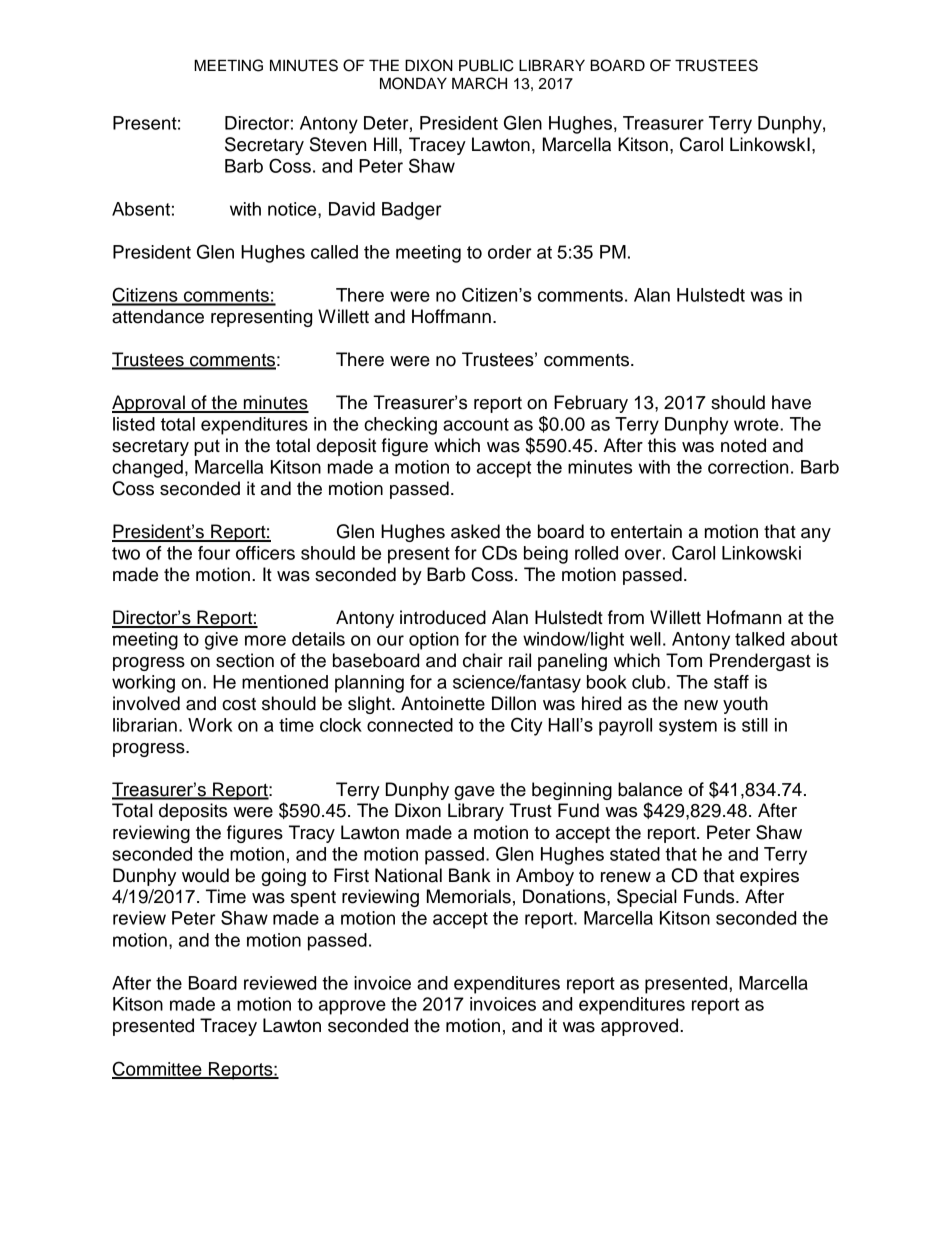 The image size is (952, 1233). What do you see at coordinates (475, 531) in the document?
I see `asked` at bounding box center [475, 531].
